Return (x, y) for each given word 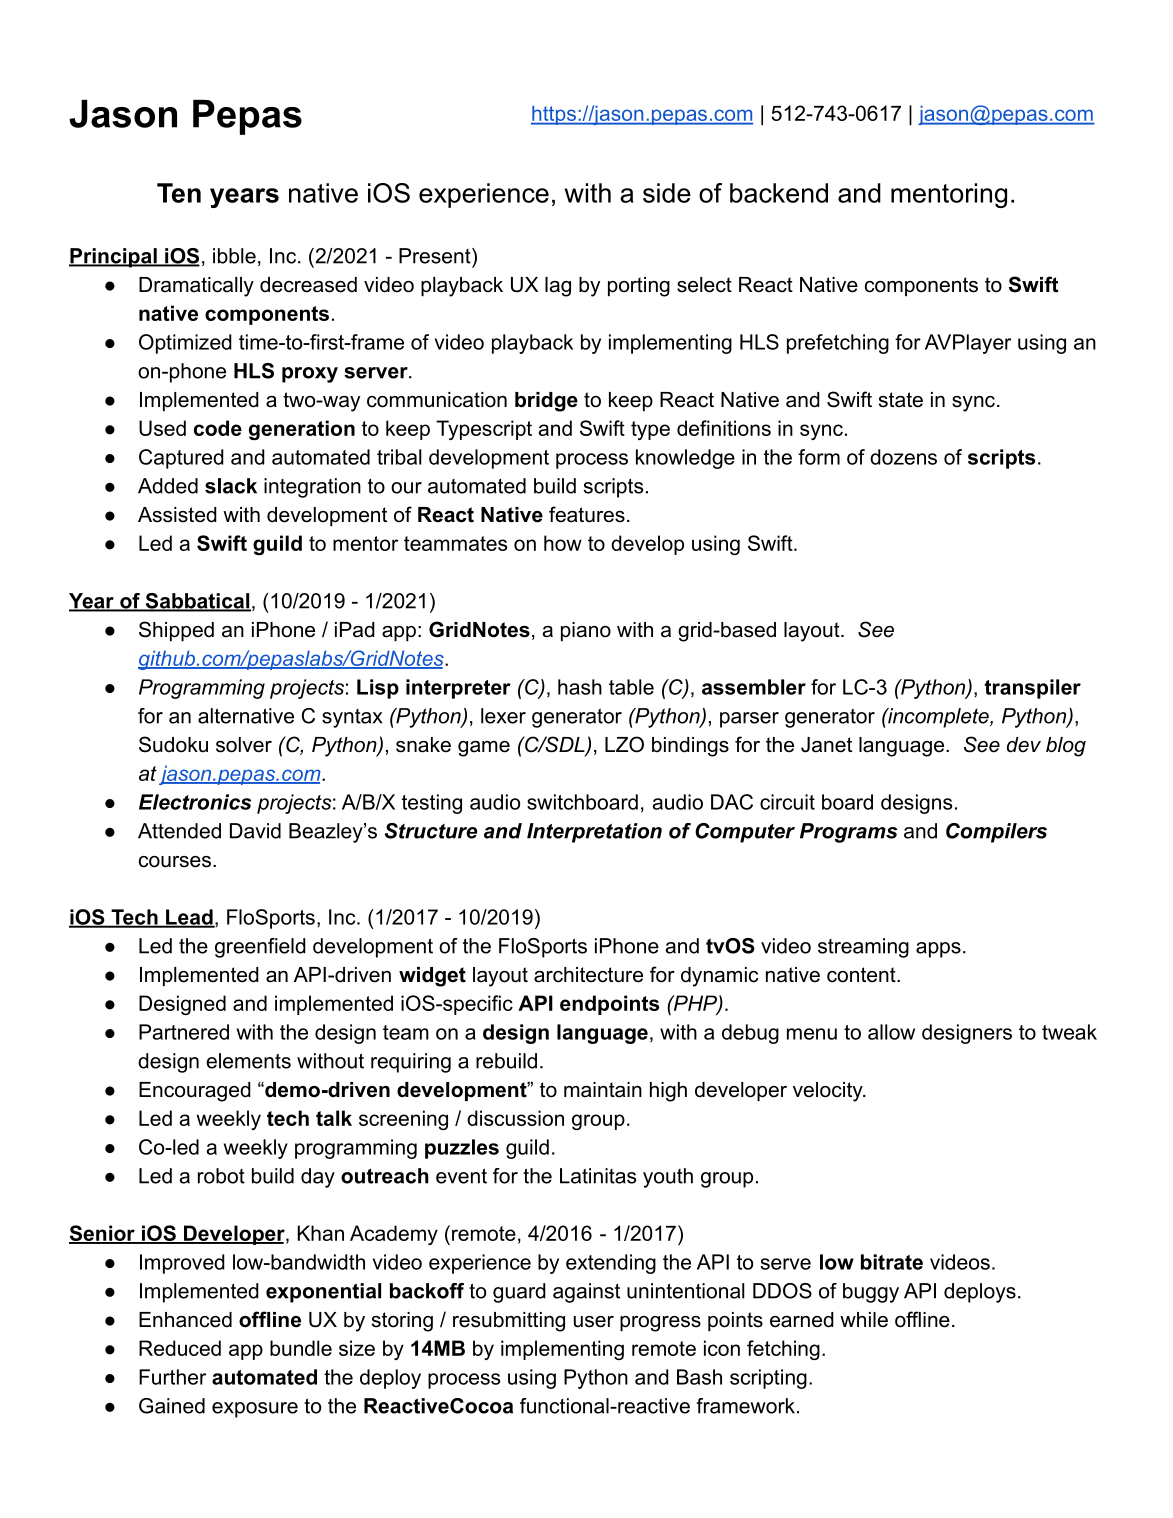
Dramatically (196, 287)
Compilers (996, 833)
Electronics (195, 802)
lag (558, 287)
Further (172, 1377)
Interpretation (594, 833)
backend (779, 193)
